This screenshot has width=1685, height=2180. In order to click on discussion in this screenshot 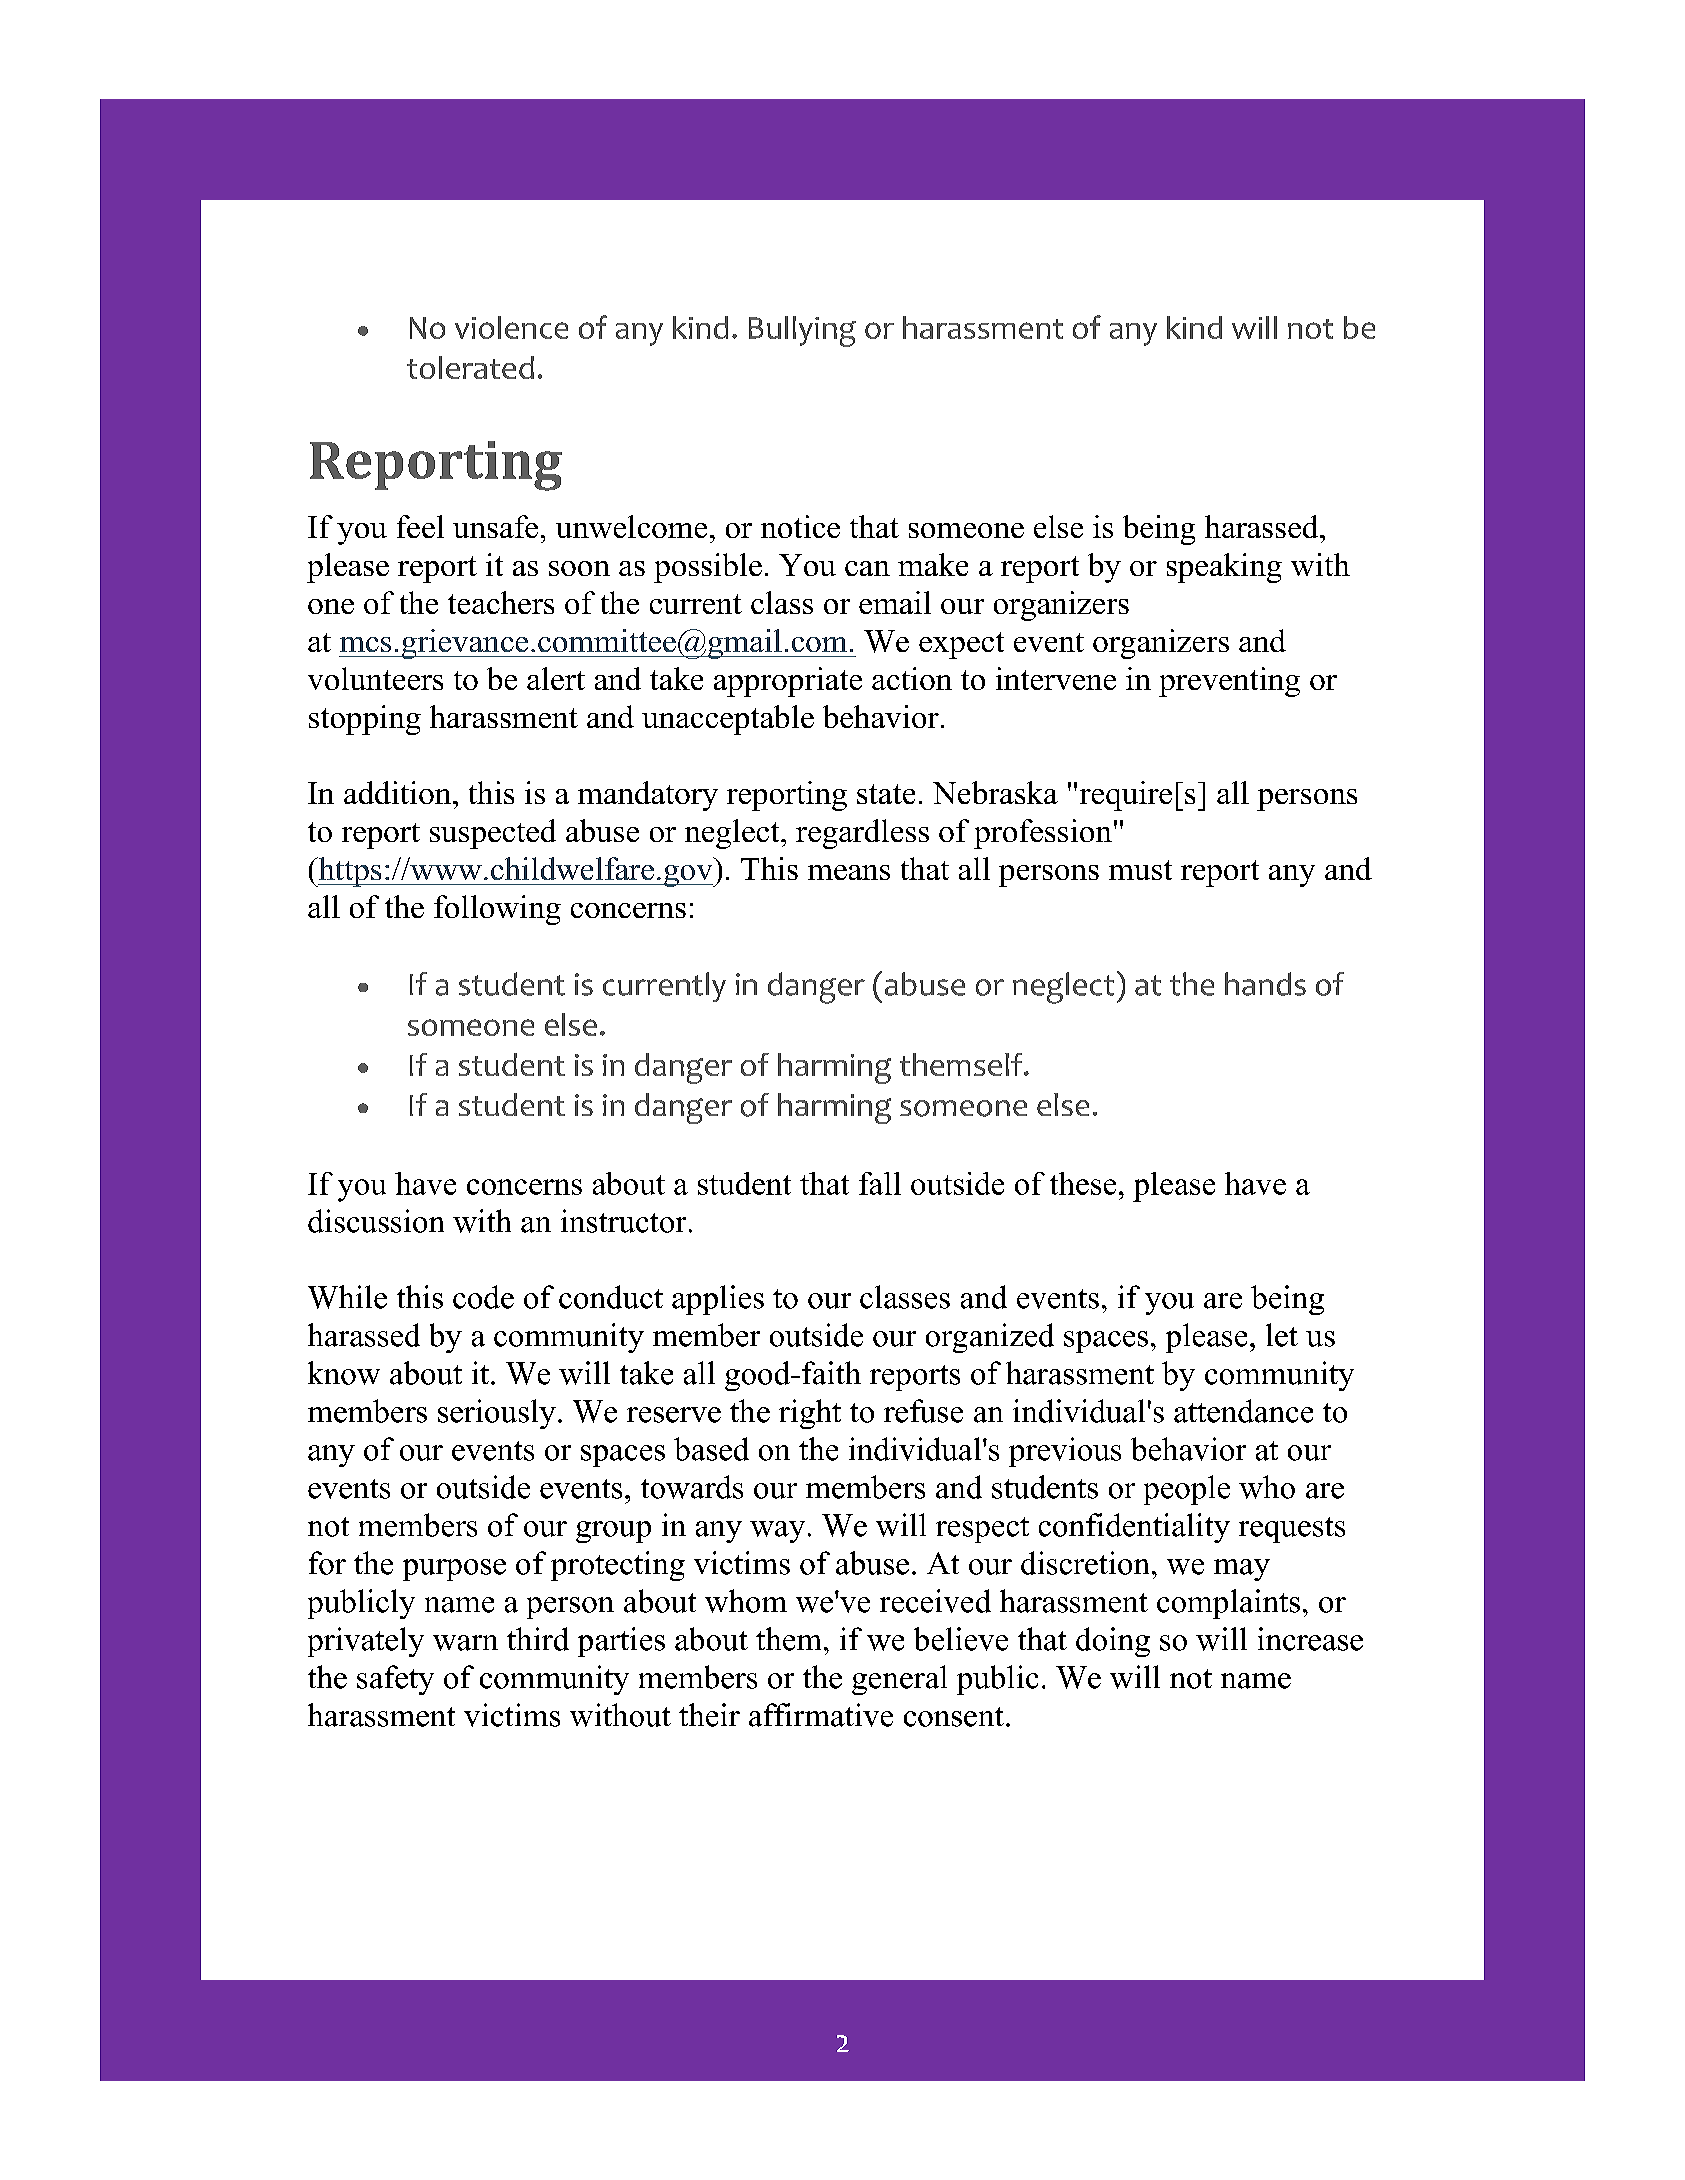, I will do `click(376, 1221)`.
